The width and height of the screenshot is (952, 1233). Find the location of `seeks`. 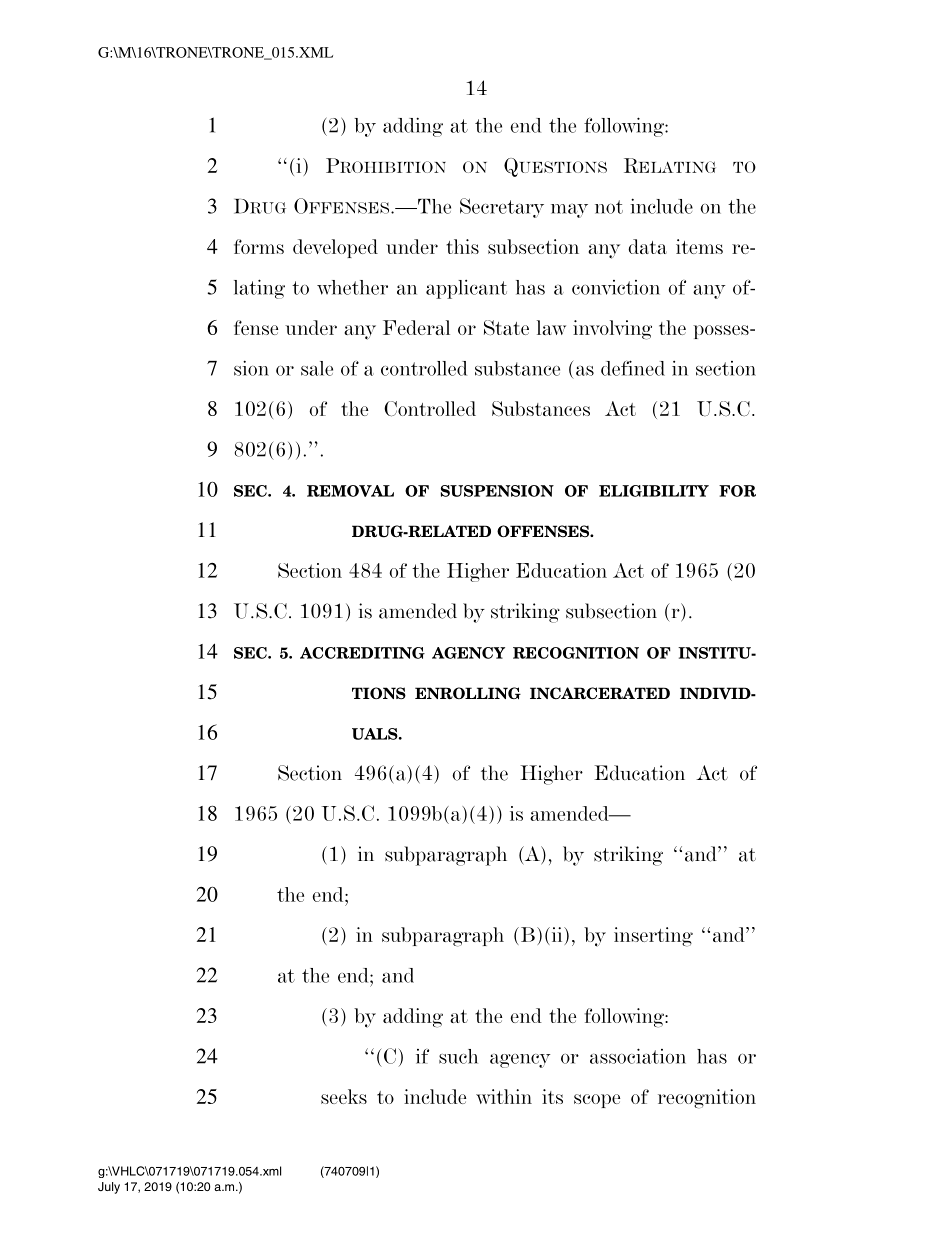

seeks is located at coordinates (344, 1096).
